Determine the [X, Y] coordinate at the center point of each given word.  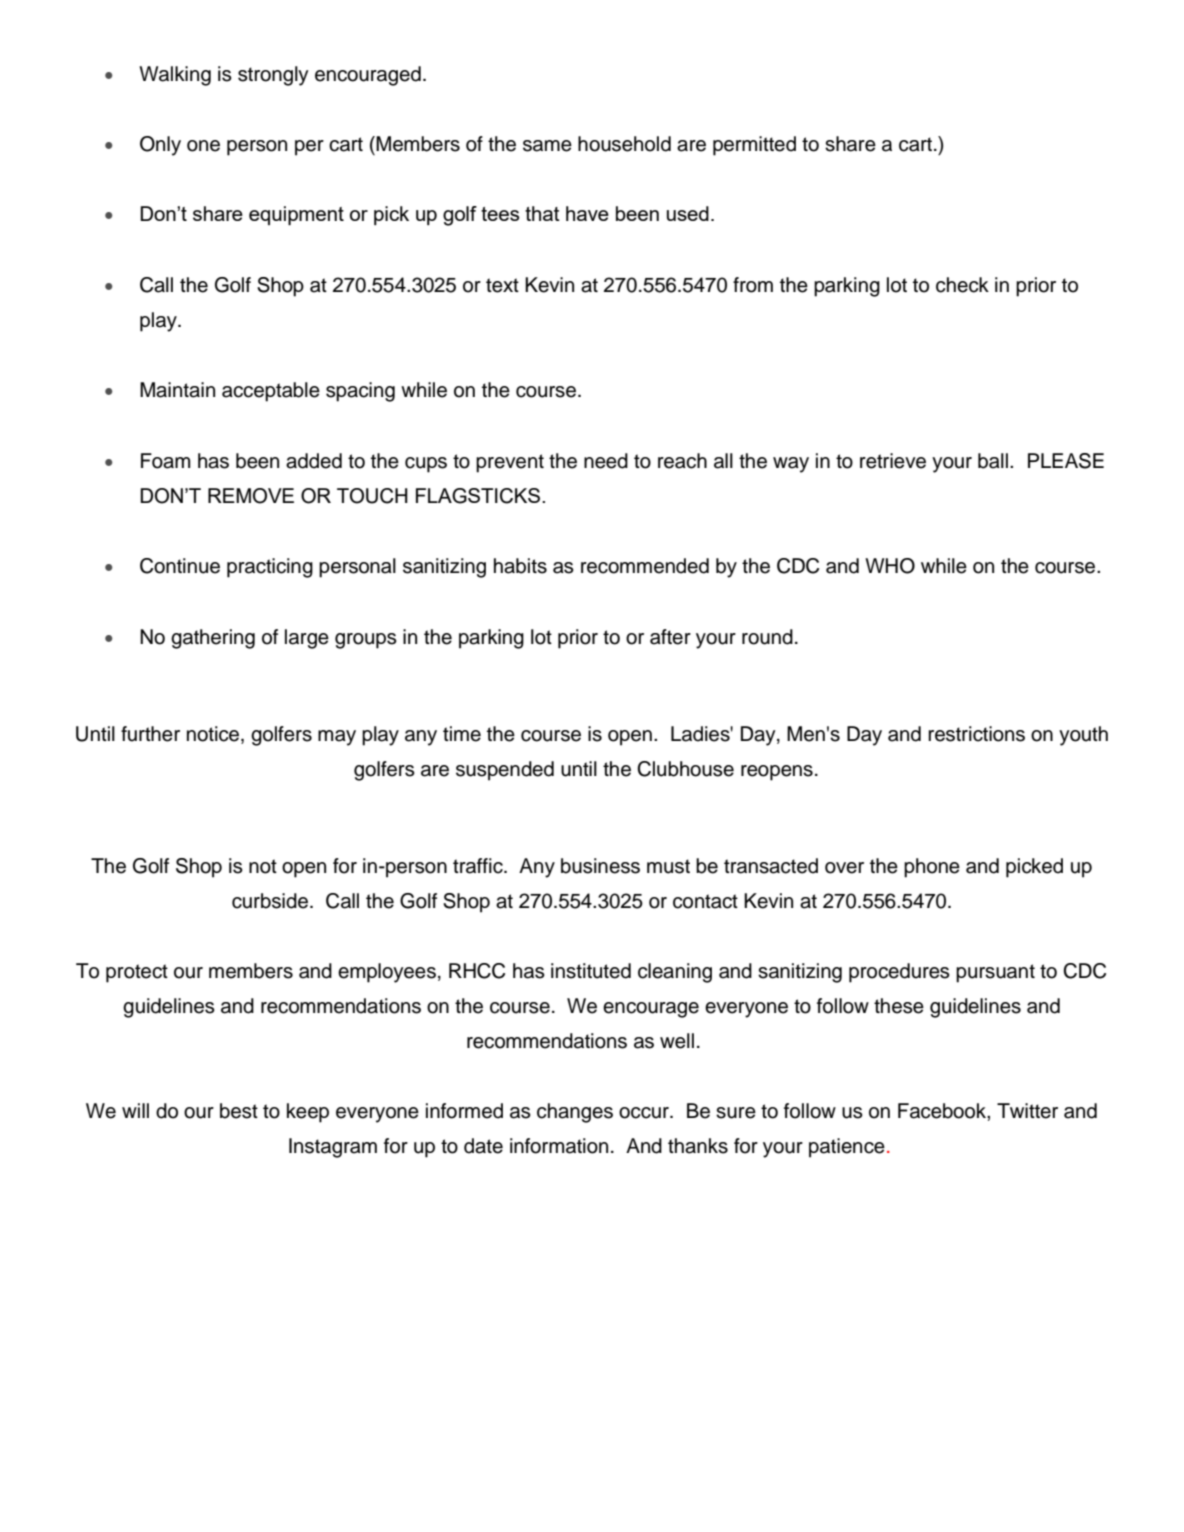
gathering [213, 639]
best [239, 1111]
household [624, 144]
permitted [754, 146]
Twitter [1027, 1111]
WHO [890, 566]
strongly [273, 76]
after [670, 637]
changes [575, 1113]
